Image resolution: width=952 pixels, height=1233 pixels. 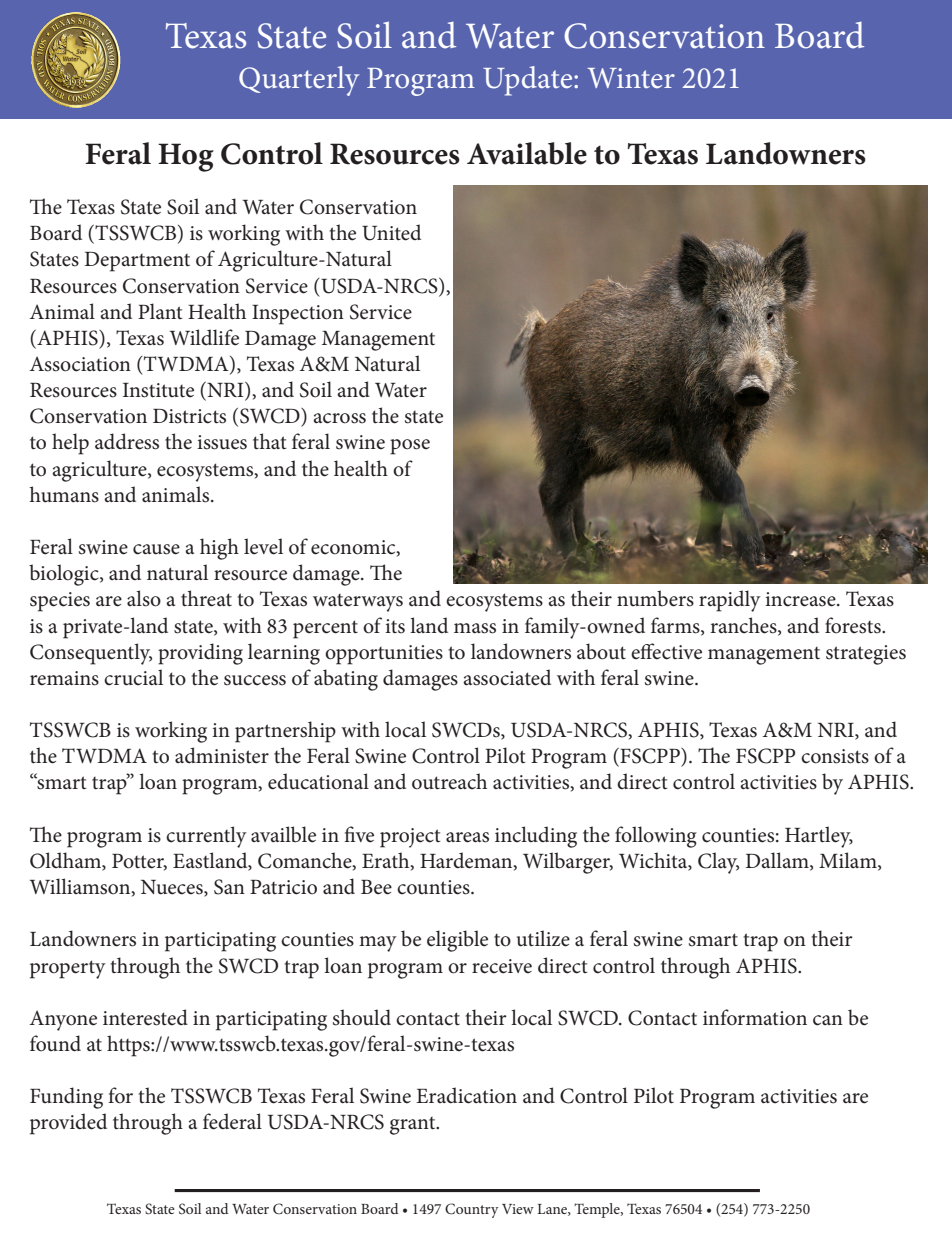 What do you see at coordinates (232, 1121) in the document?
I see `federal` at bounding box center [232, 1121].
